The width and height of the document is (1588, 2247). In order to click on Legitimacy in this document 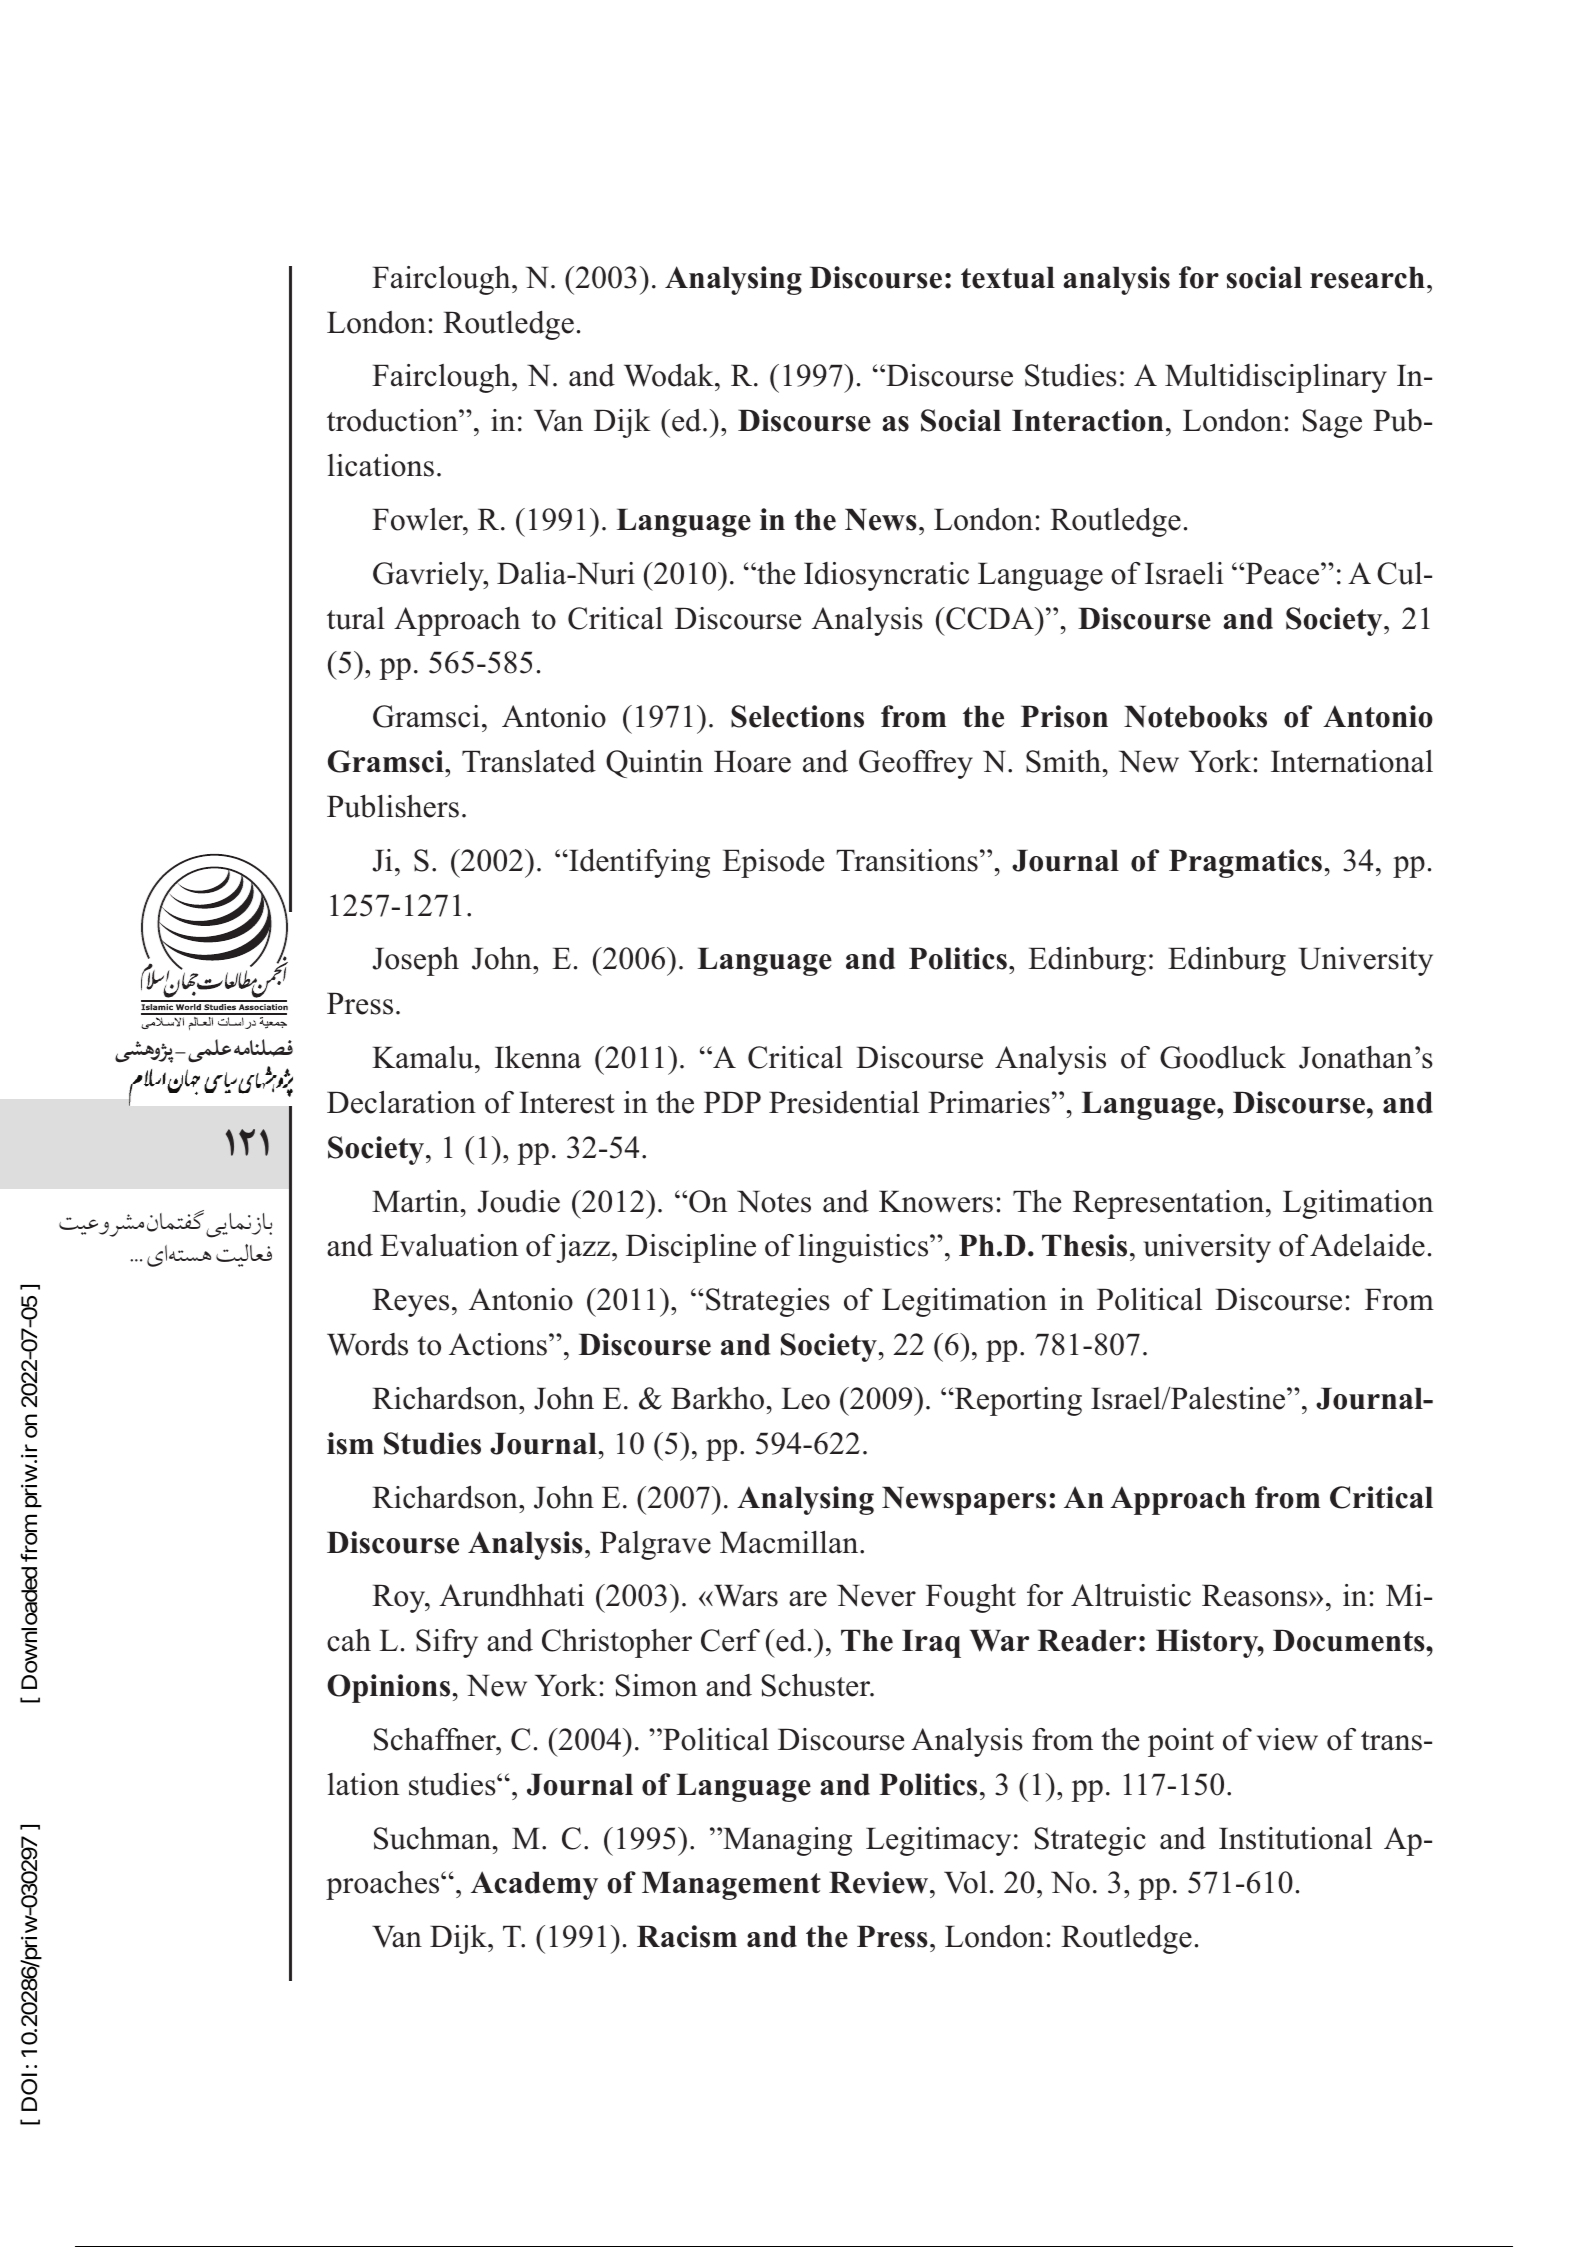, I will do `click(938, 1841)`.
